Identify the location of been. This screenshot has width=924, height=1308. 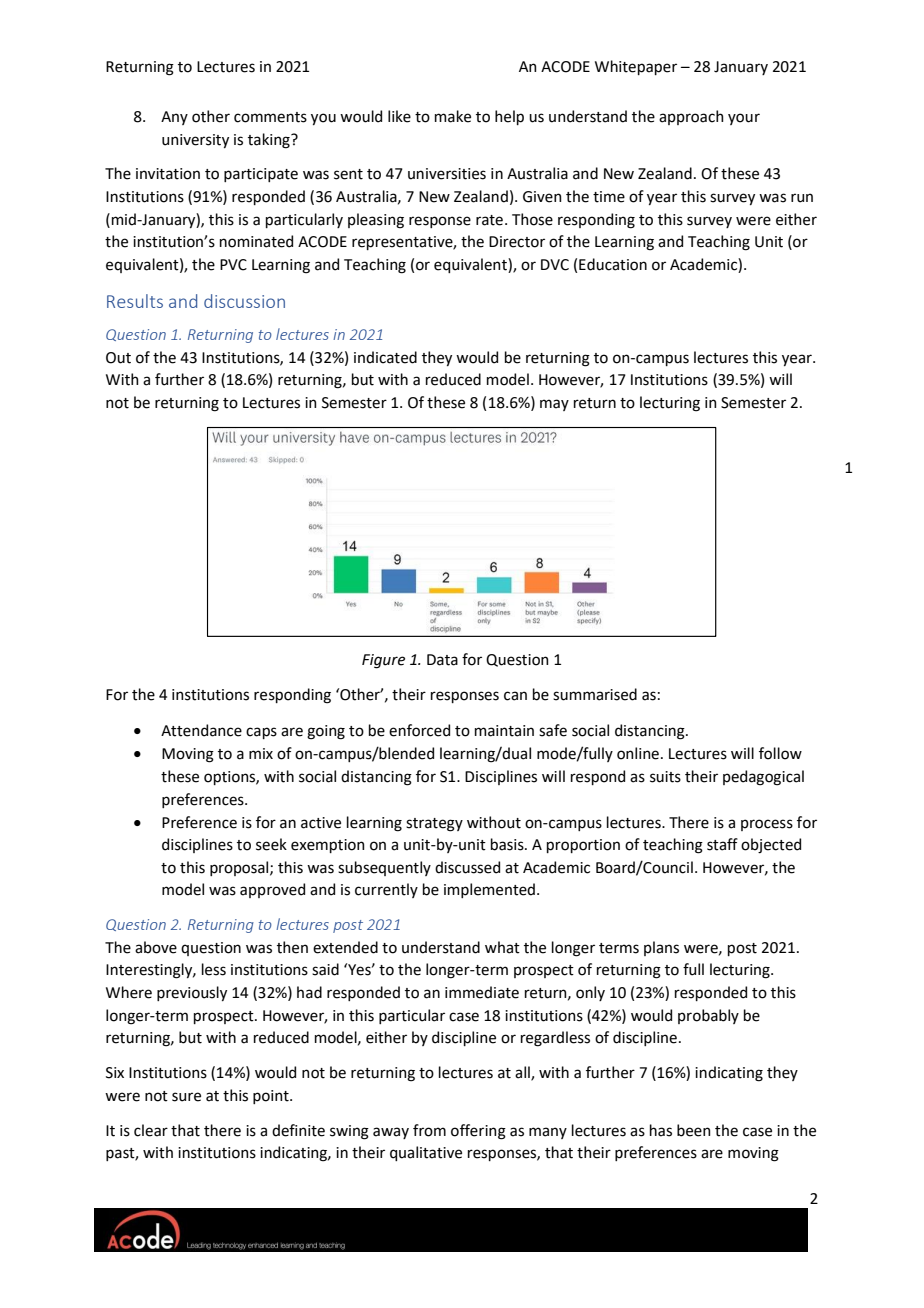
(694, 1130).
